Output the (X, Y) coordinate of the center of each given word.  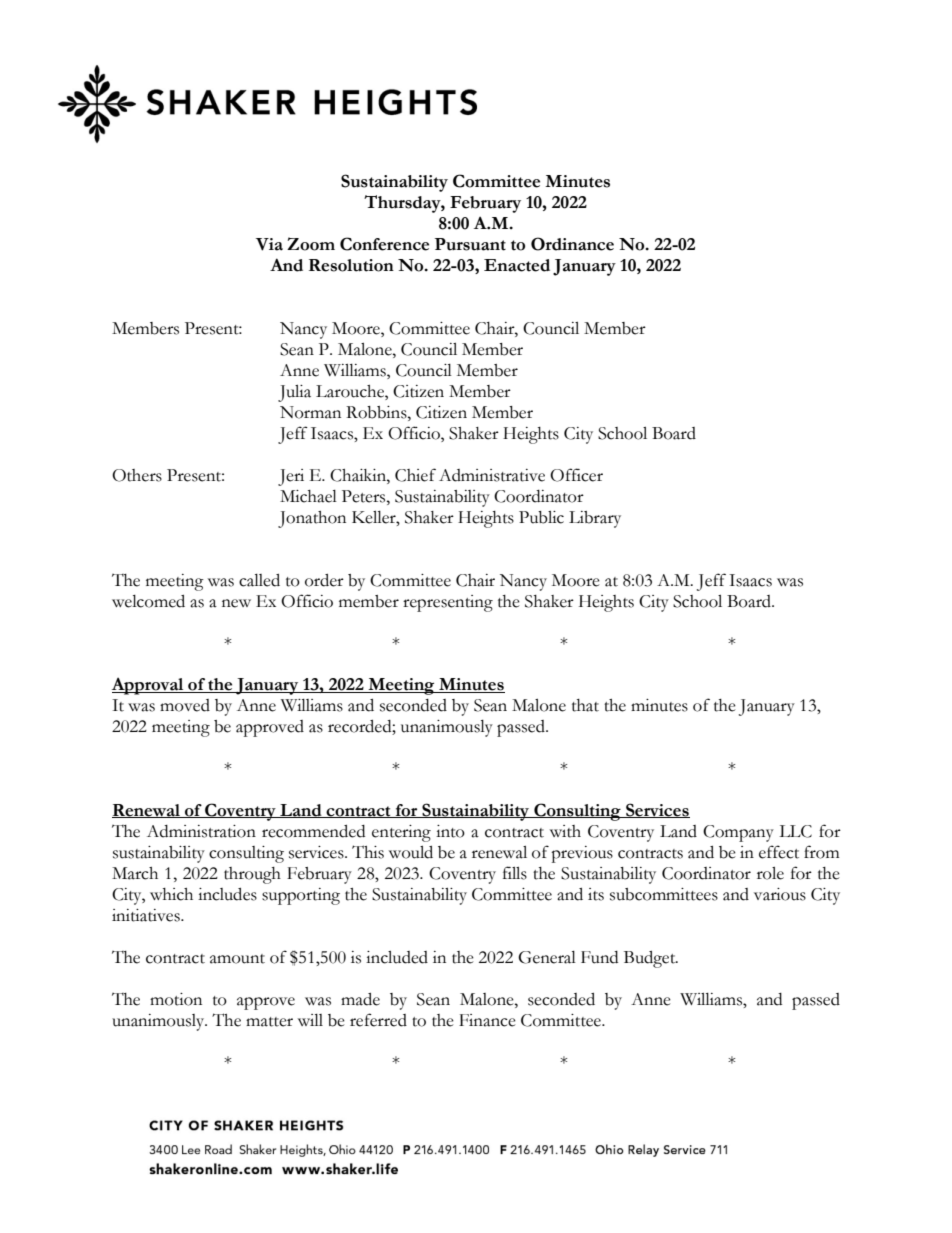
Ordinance (572, 244)
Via (269, 244)
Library (595, 519)
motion (176, 999)
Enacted (517, 265)
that (585, 705)
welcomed (148, 601)
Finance (487, 1020)
